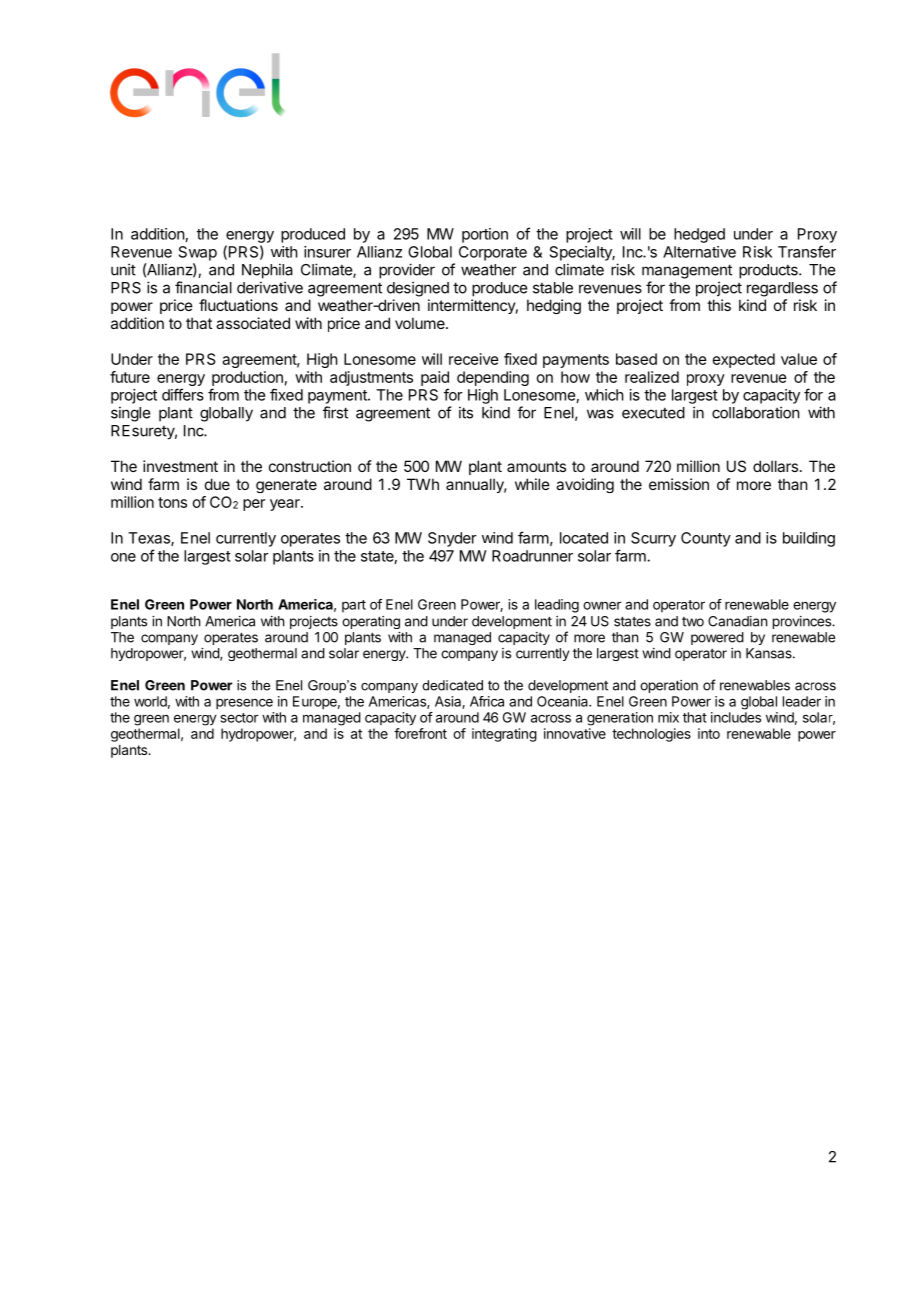 This screenshot has width=924, height=1309. What do you see at coordinates (474, 359) in the screenshot?
I see `receive` at bounding box center [474, 359].
